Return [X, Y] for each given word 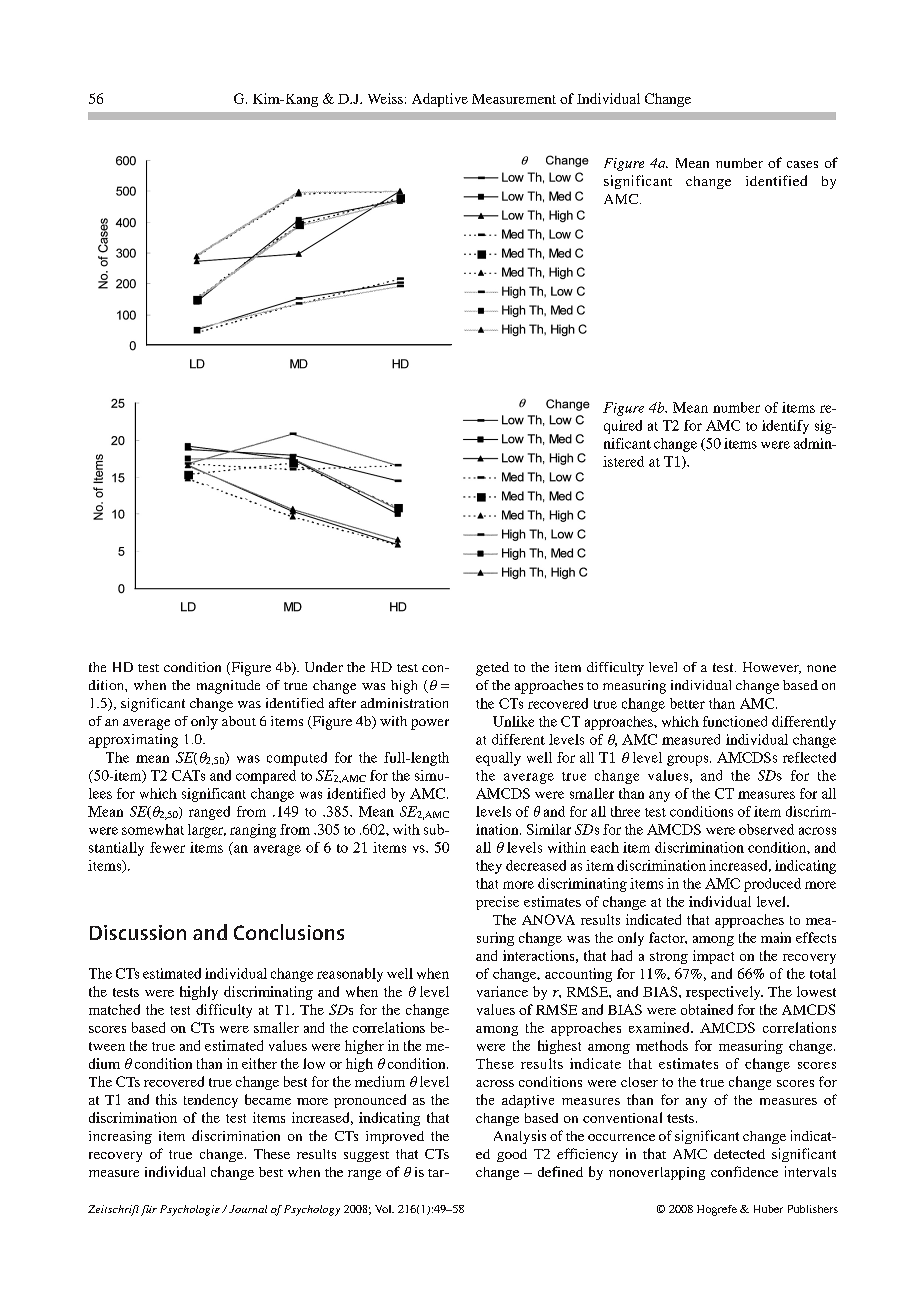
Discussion [138, 932]
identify [785, 427]
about [239, 721]
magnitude [228, 687]
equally [498, 759]
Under [324, 667]
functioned [735, 721]
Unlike [513, 721]
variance [502, 991]
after [342, 703]
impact [713, 957]
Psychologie [190, 1210]
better [687, 703]
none [821, 668]
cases [802, 164]
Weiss [385, 98]
